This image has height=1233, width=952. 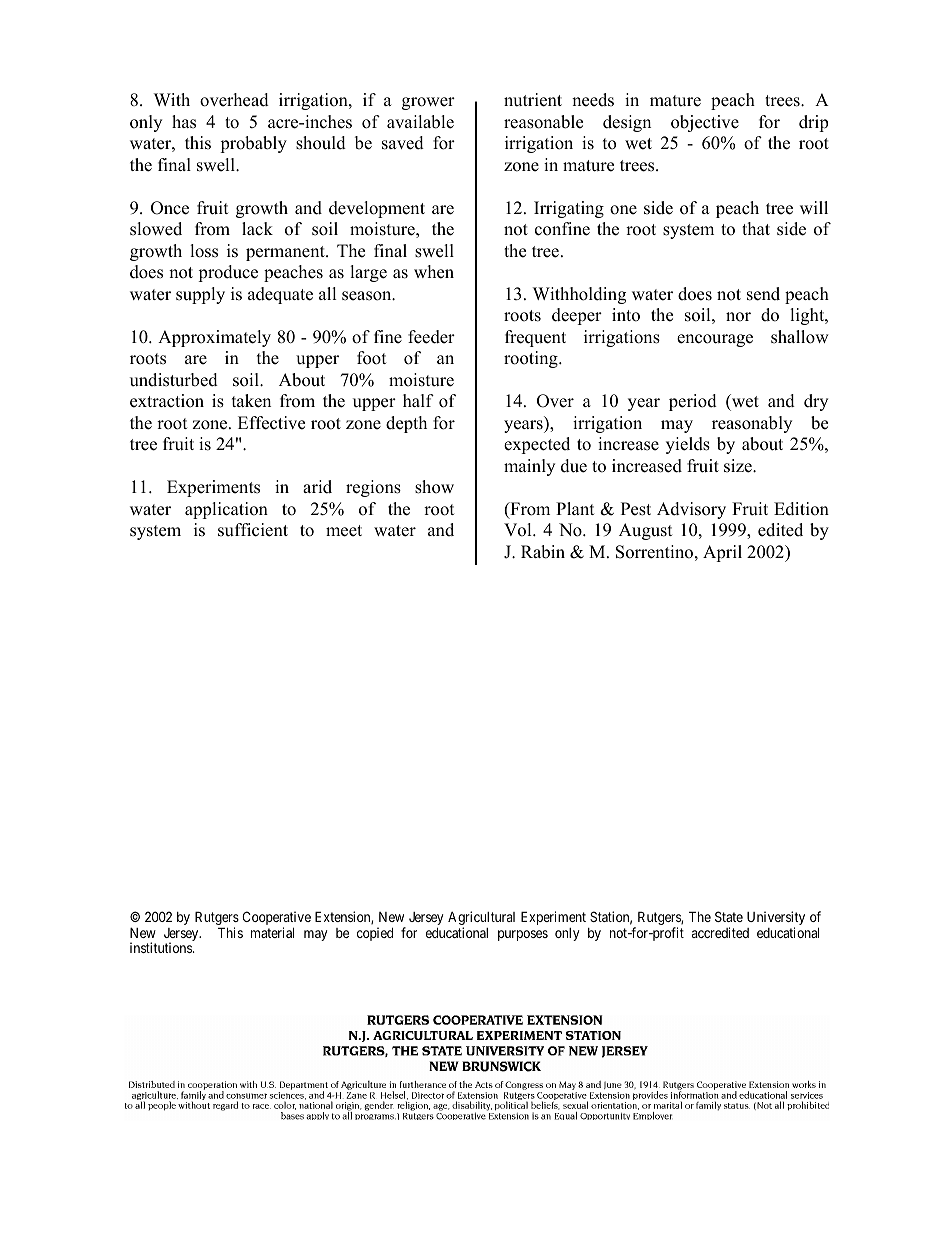 I want to click on objective, so click(x=705, y=123).
